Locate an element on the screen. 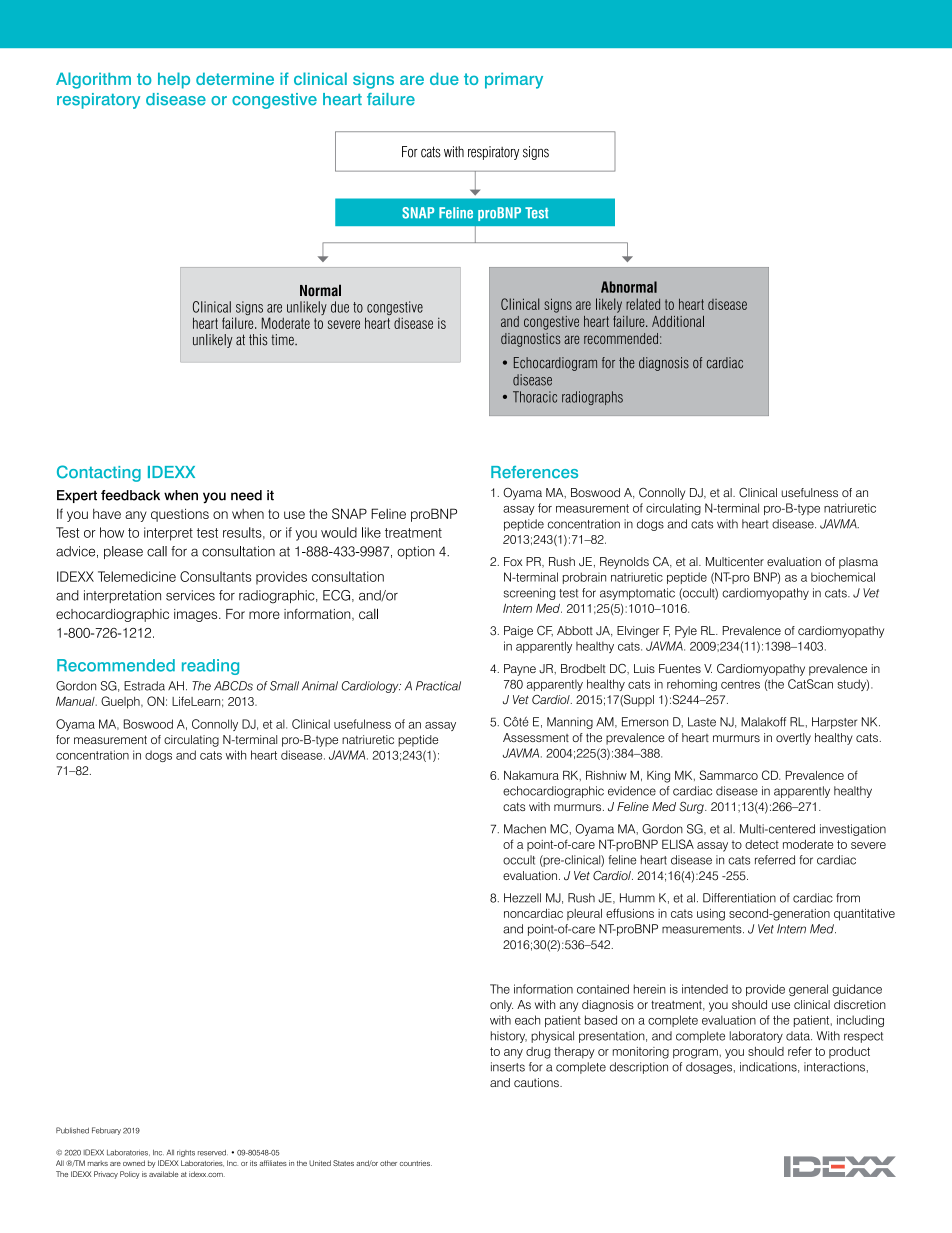 Image resolution: width=952 pixels, height=1233 pixels. Thoracic is located at coordinates (535, 397).
